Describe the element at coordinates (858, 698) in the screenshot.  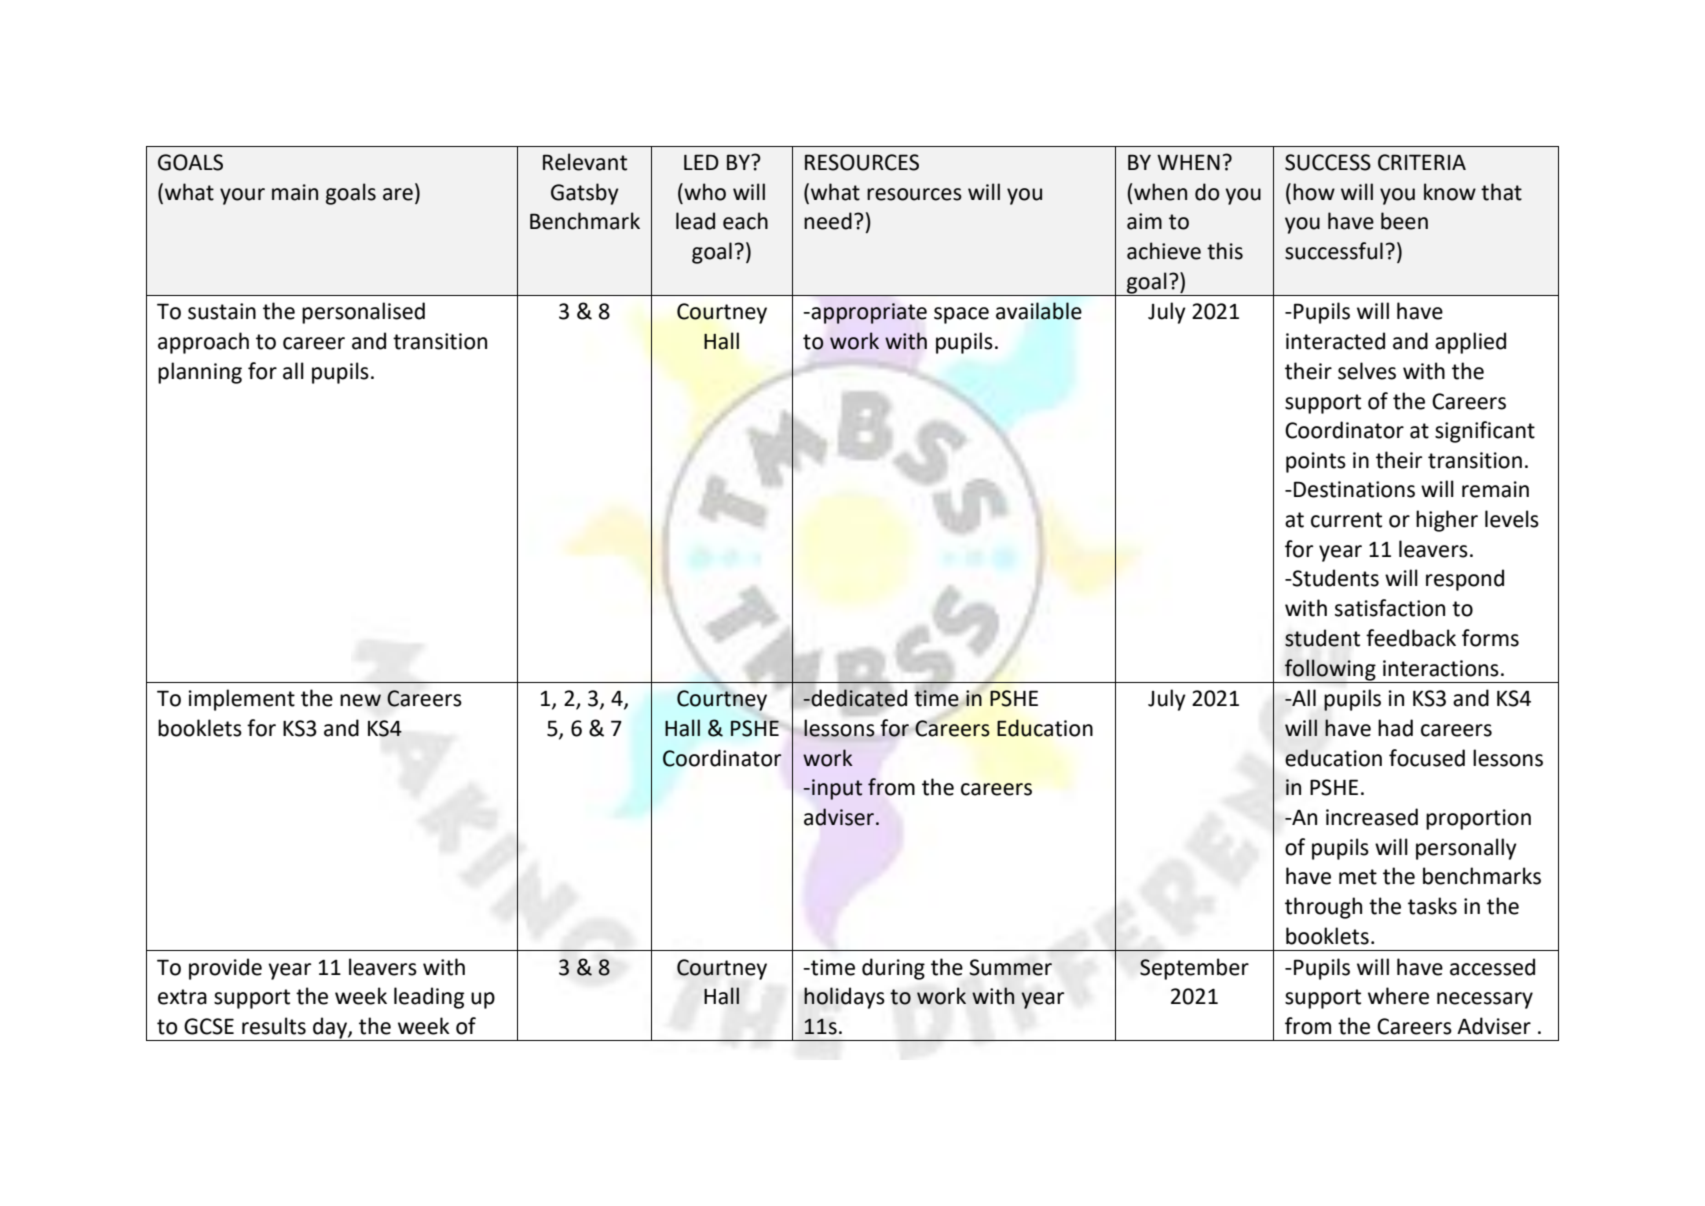
I see `dedicated` at that location.
